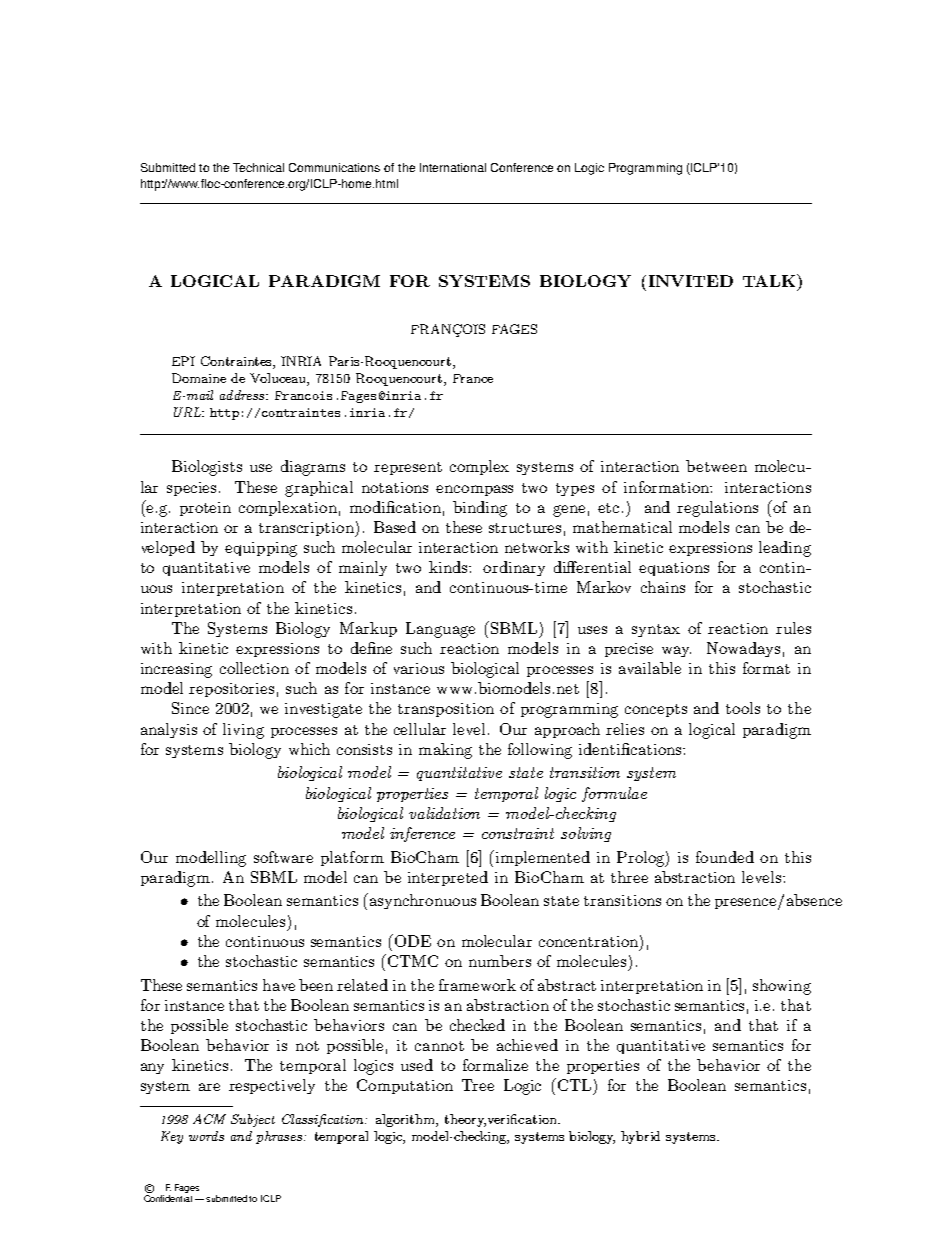 This page has height=1233, width=952. Describe the element at coordinates (691, 281) in the page. I see `INVITED` at that location.
